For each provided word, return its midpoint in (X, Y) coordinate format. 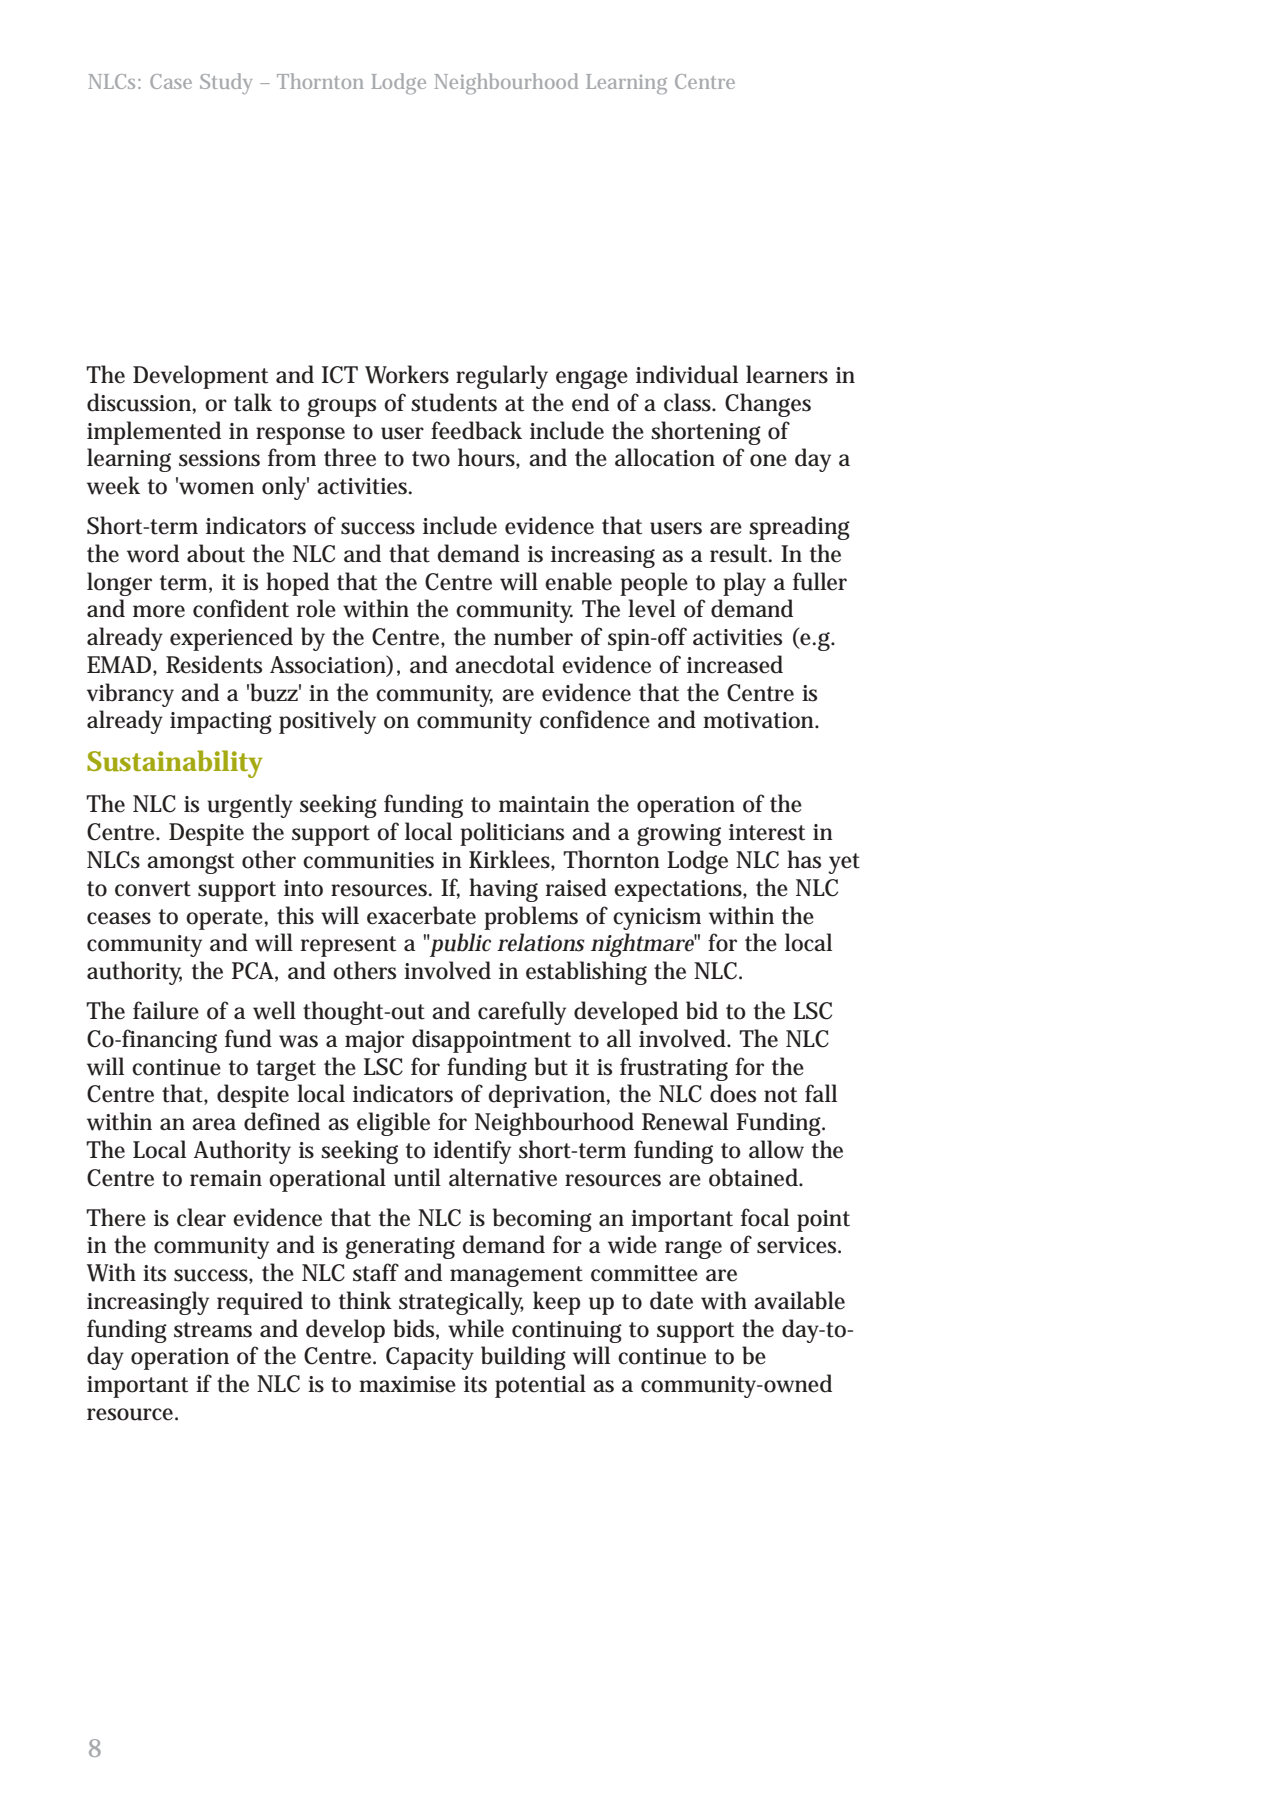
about (216, 553)
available (799, 1300)
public (460, 945)
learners (787, 374)
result (740, 553)
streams (213, 1330)
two (431, 459)
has (804, 859)
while (476, 1328)
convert (153, 889)
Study (226, 83)
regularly (502, 377)
